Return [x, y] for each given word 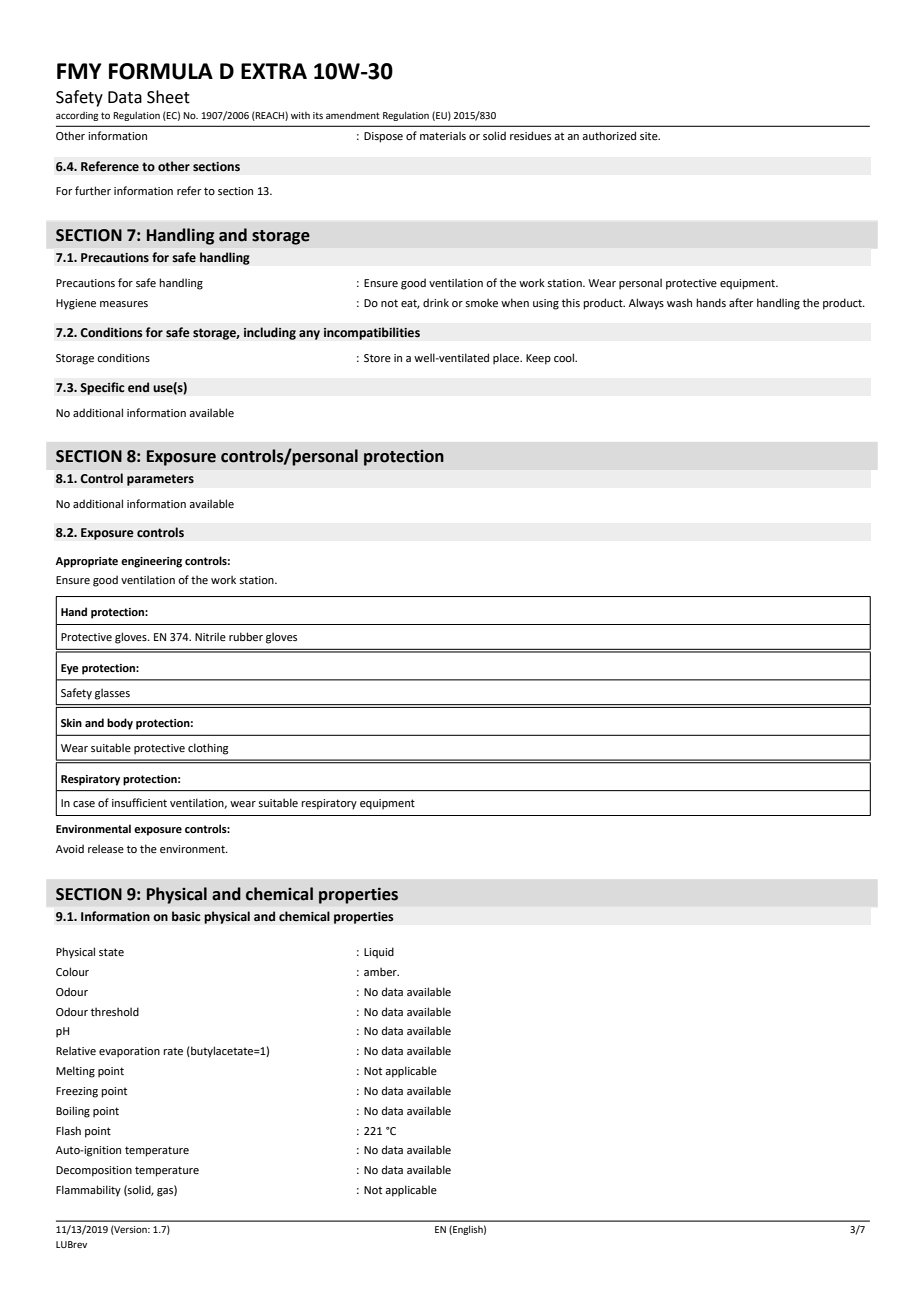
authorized [609, 135]
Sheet [168, 97]
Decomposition [94, 1171]
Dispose [383, 137]
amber [381, 971]
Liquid [379, 953]
